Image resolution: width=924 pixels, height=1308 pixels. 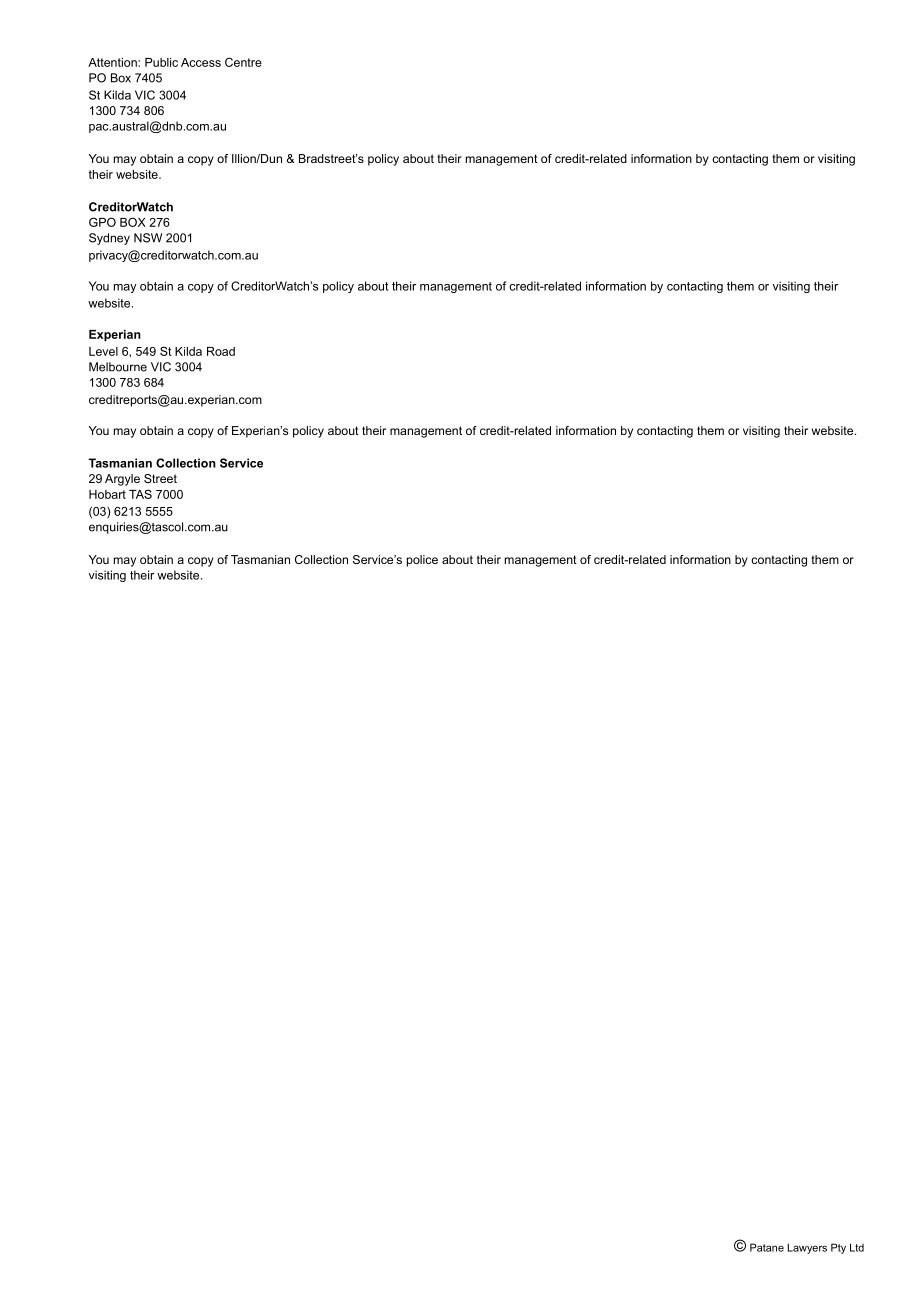 I want to click on Ltd, so click(x=857, y=1247).
